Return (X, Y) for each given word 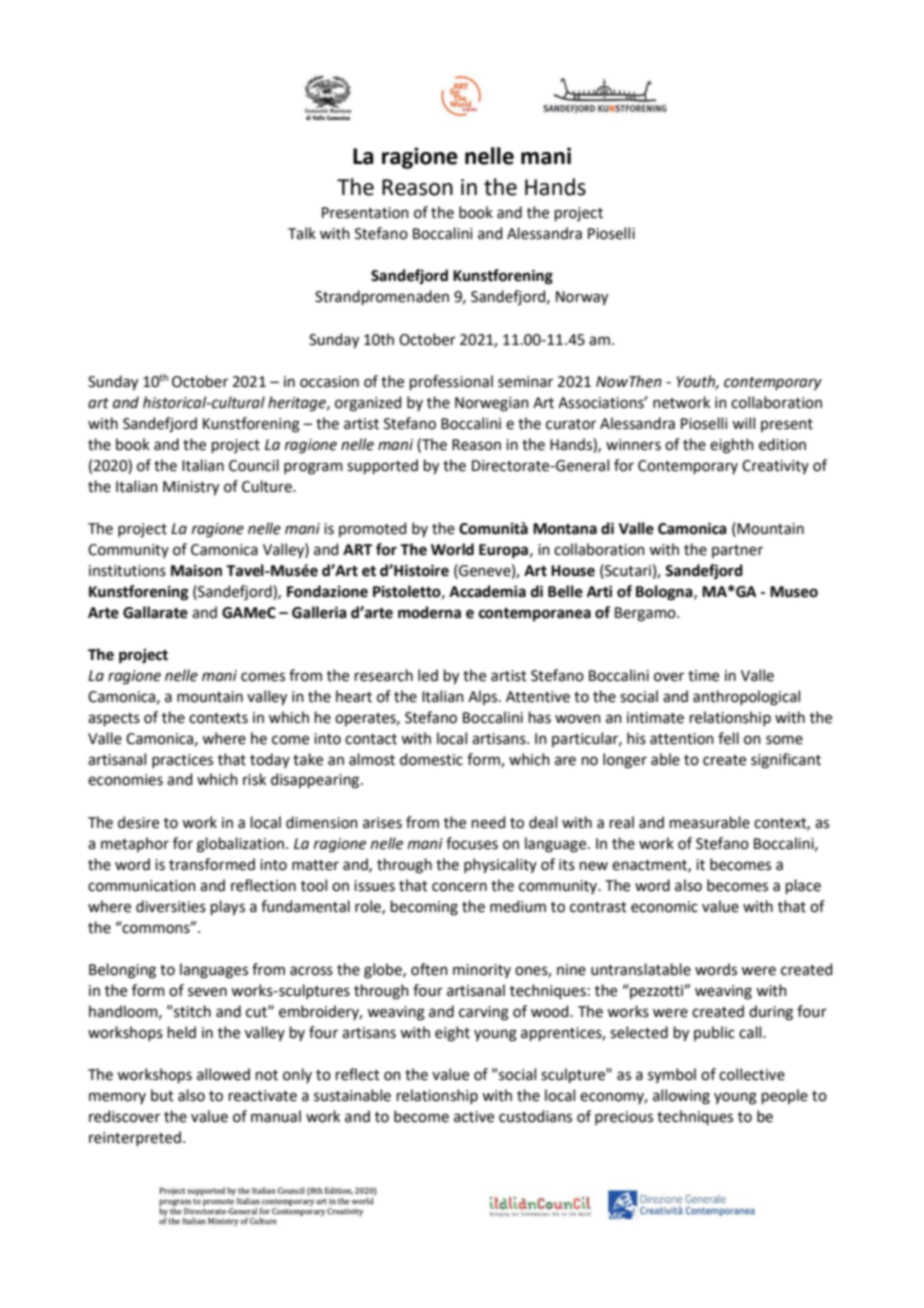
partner (737, 551)
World (452, 549)
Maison (196, 571)
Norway (582, 298)
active (474, 1117)
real (622, 822)
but (162, 1095)
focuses (472, 843)
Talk (302, 233)
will (743, 423)
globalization (240, 845)
